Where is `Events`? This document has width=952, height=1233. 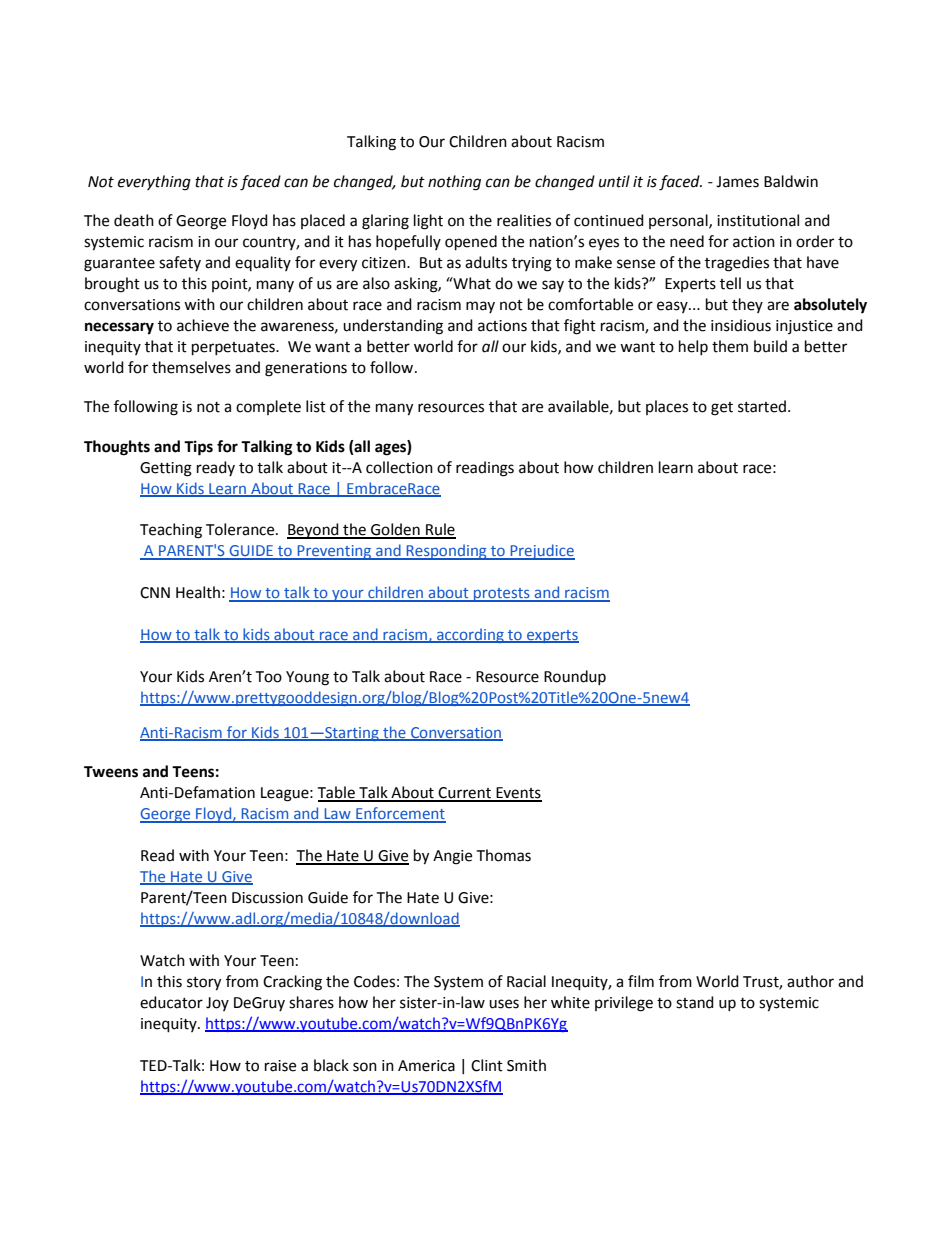
Events is located at coordinates (518, 794).
